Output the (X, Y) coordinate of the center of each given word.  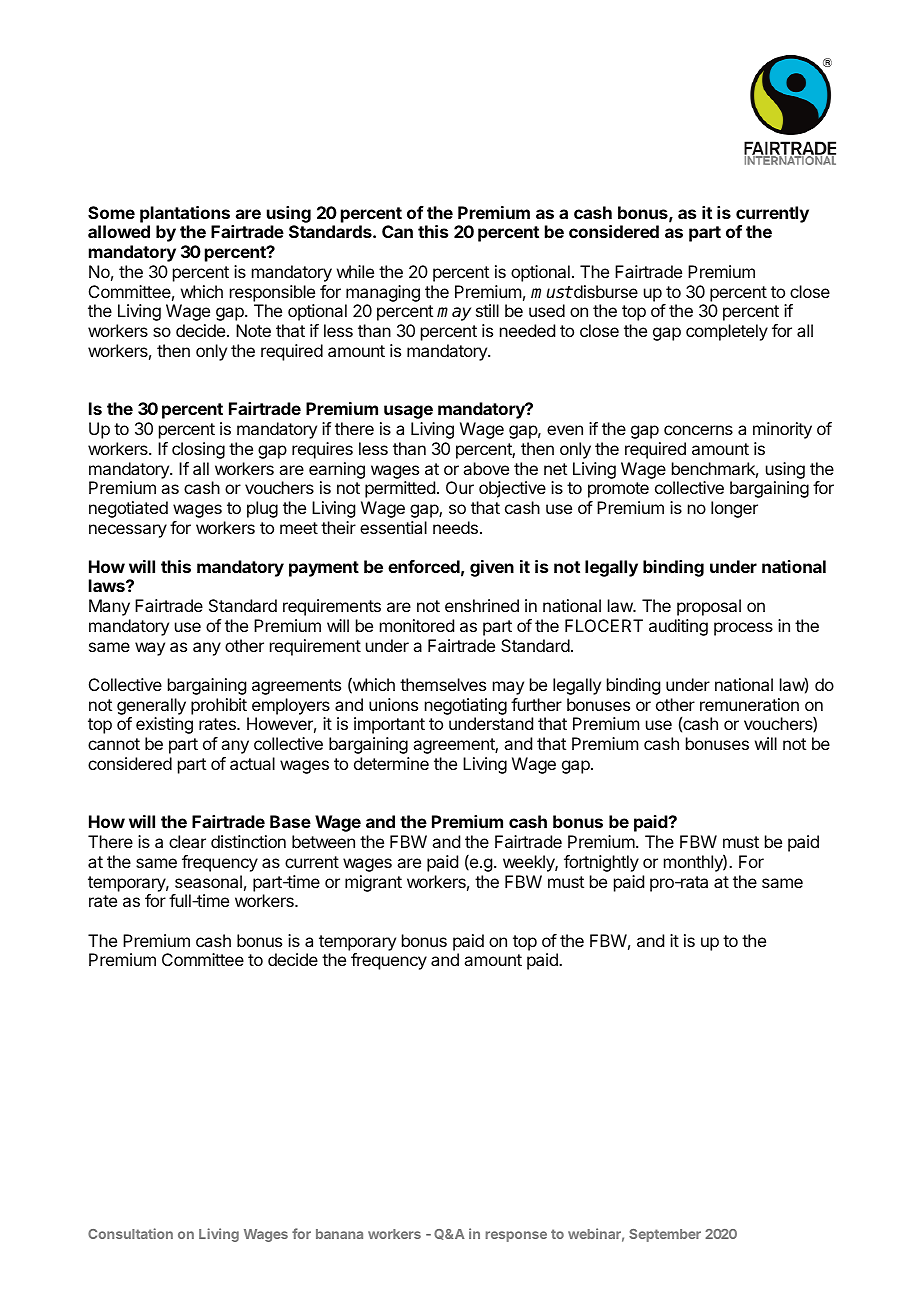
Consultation (130, 1233)
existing (164, 725)
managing (383, 293)
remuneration (749, 704)
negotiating (466, 706)
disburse (605, 291)
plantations (185, 214)
